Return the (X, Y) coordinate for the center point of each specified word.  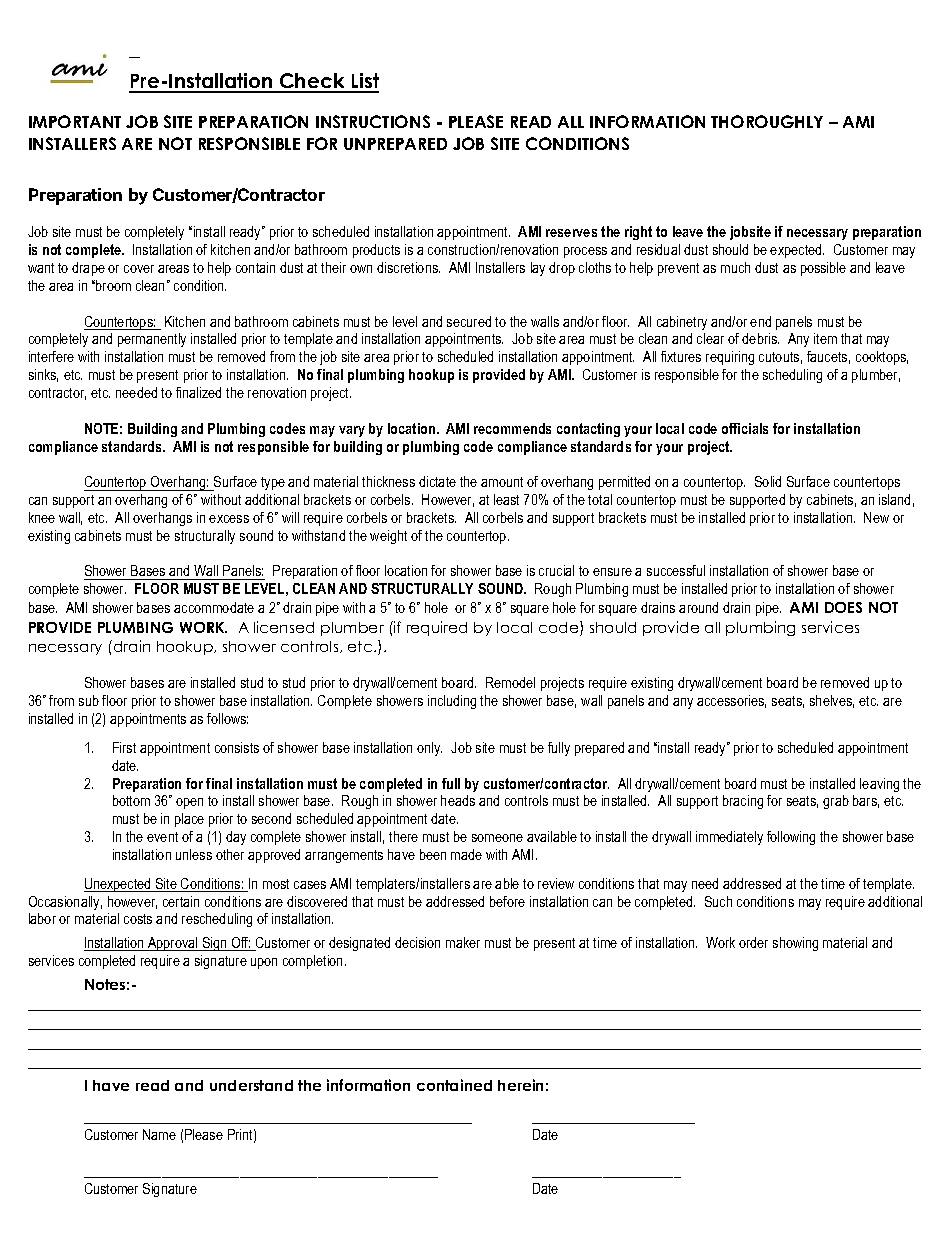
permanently (152, 340)
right (638, 233)
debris (760, 338)
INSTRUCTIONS (373, 121)
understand (251, 1085)
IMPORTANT (75, 121)
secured (469, 321)
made (466, 854)
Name (159, 1134)
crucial (556, 570)
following (791, 838)
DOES (843, 607)
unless (194, 854)
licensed (284, 627)
